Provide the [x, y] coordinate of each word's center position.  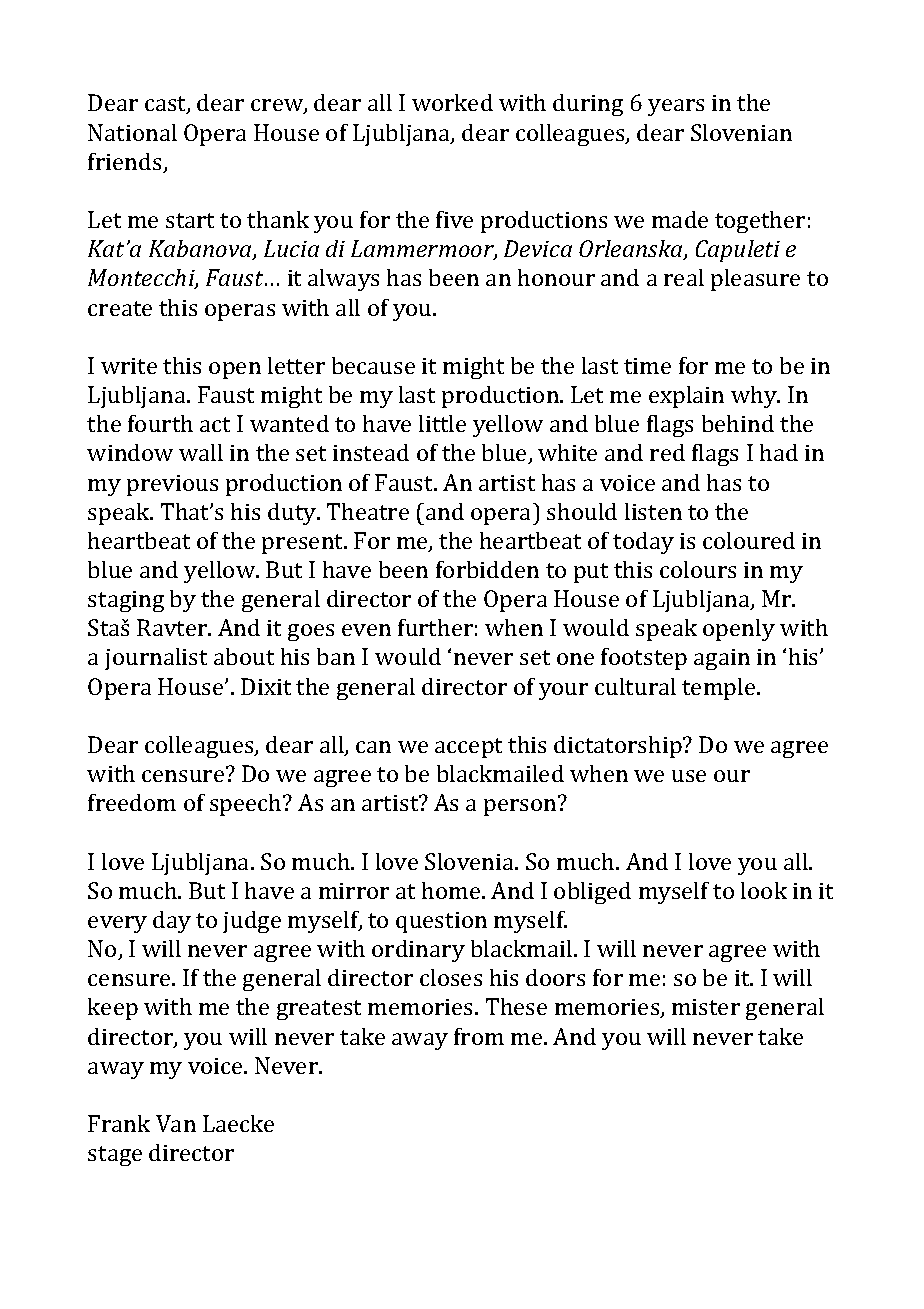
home [452, 890]
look [764, 890]
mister [706, 1007]
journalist [156, 659]
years [676, 107]
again [722, 659]
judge [252, 922]
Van [176, 1123]
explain [686, 397]
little [442, 423]
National [132, 132]
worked [452, 102]
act [215, 424]
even [366, 630]
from [479, 1036]
